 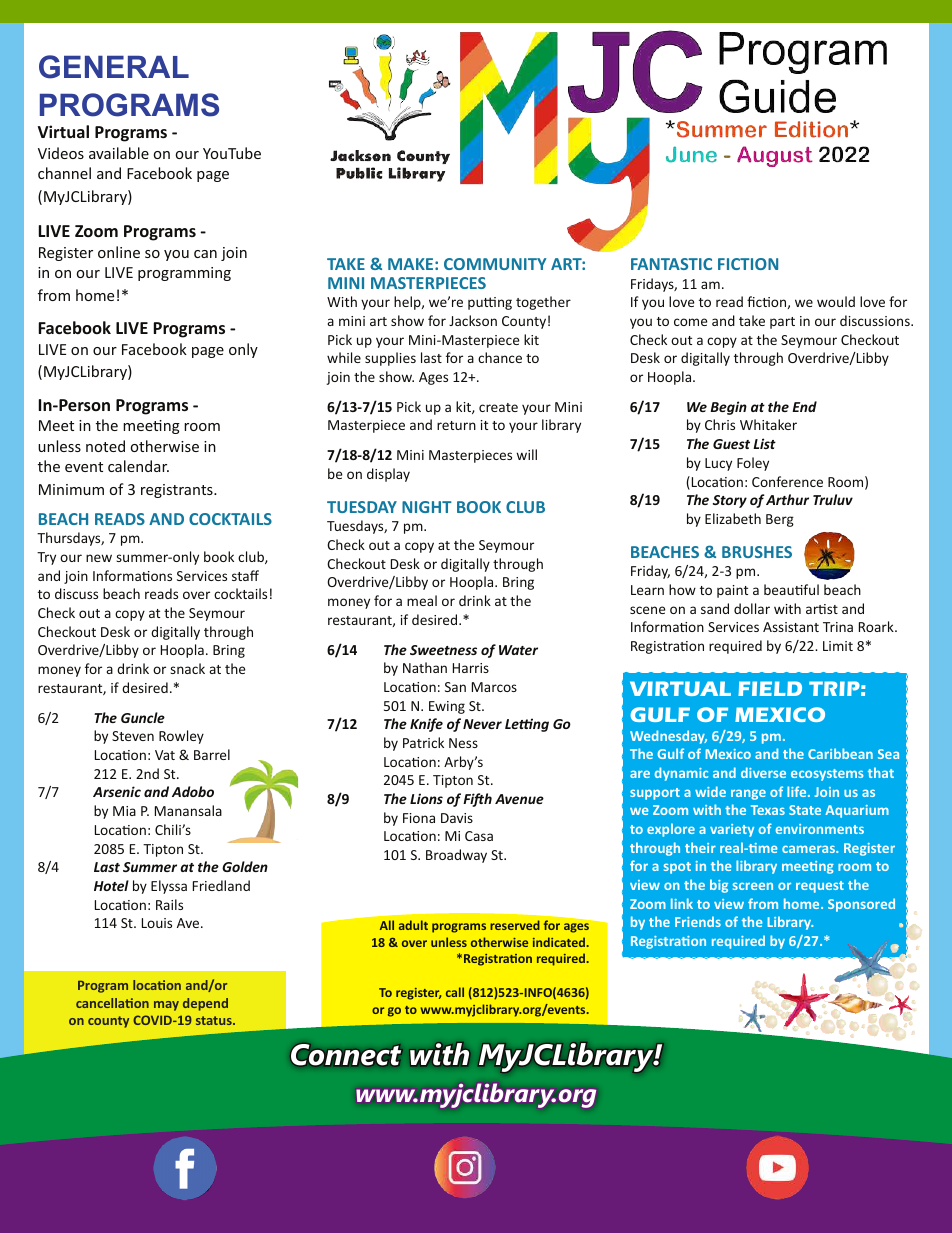 What do you see at coordinates (119, 252) in the image?
I see `online` at bounding box center [119, 252].
